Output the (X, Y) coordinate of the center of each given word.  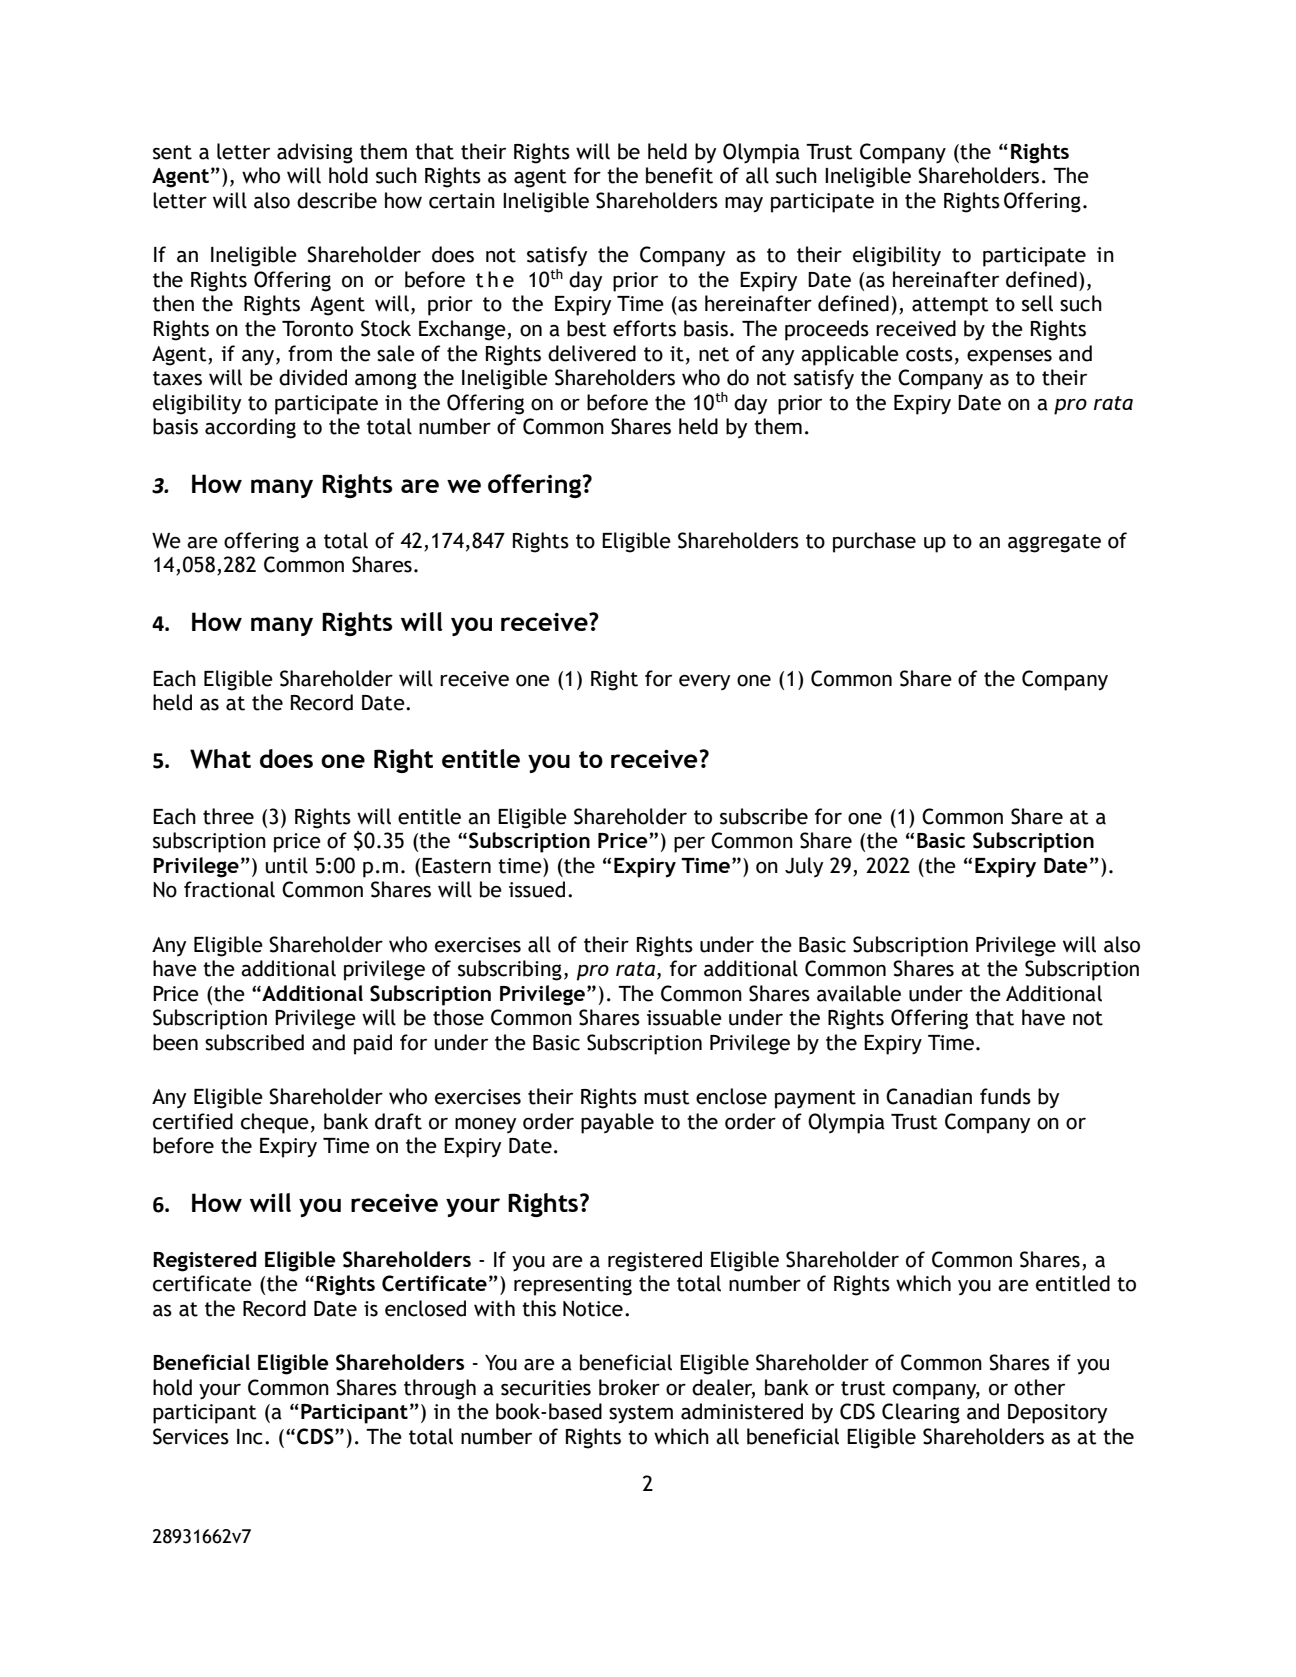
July (804, 867)
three (228, 816)
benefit (679, 175)
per (689, 845)
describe (337, 200)
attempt (950, 306)
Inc (250, 1437)
